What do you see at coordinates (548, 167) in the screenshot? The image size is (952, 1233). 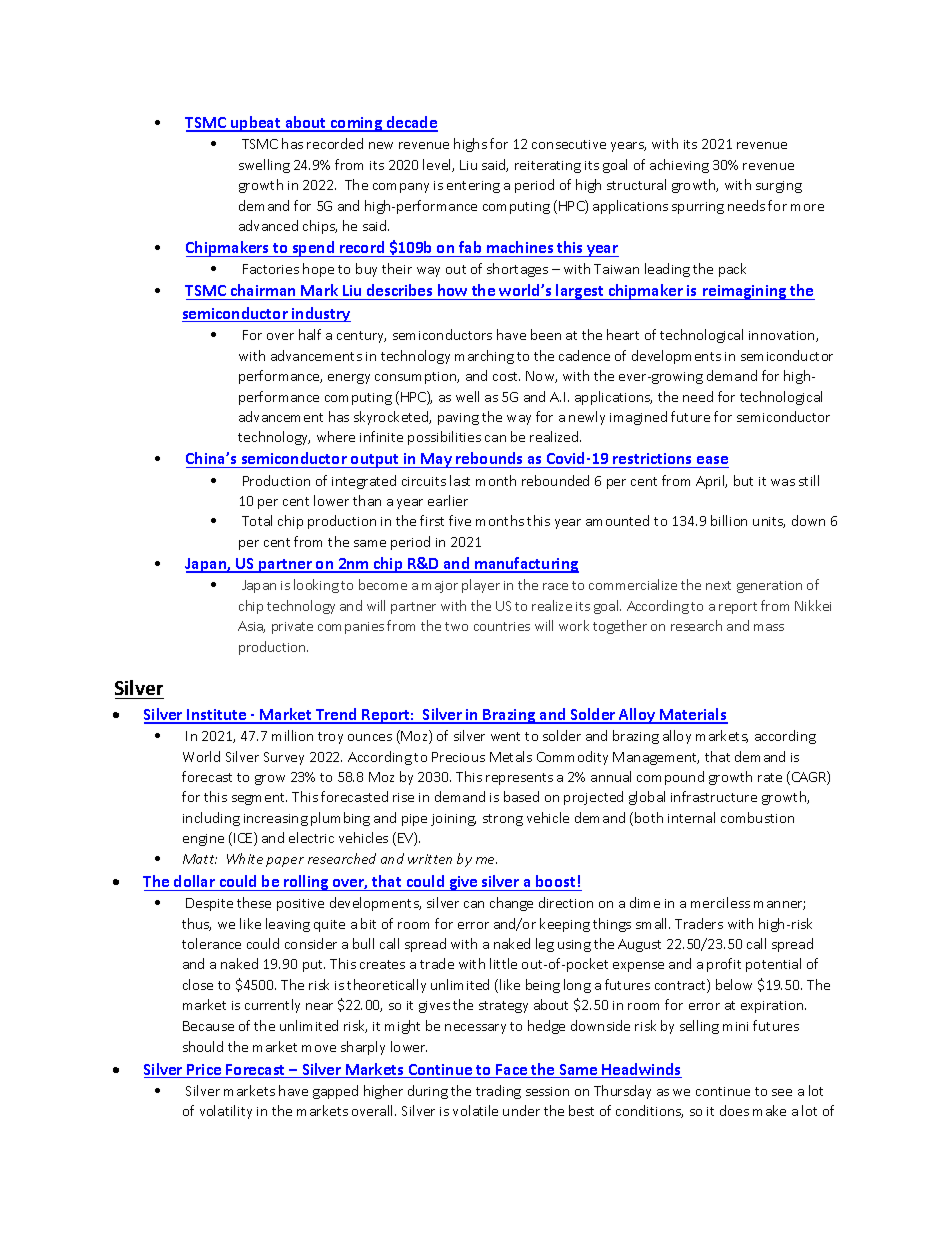 I see `reiterating` at bounding box center [548, 167].
